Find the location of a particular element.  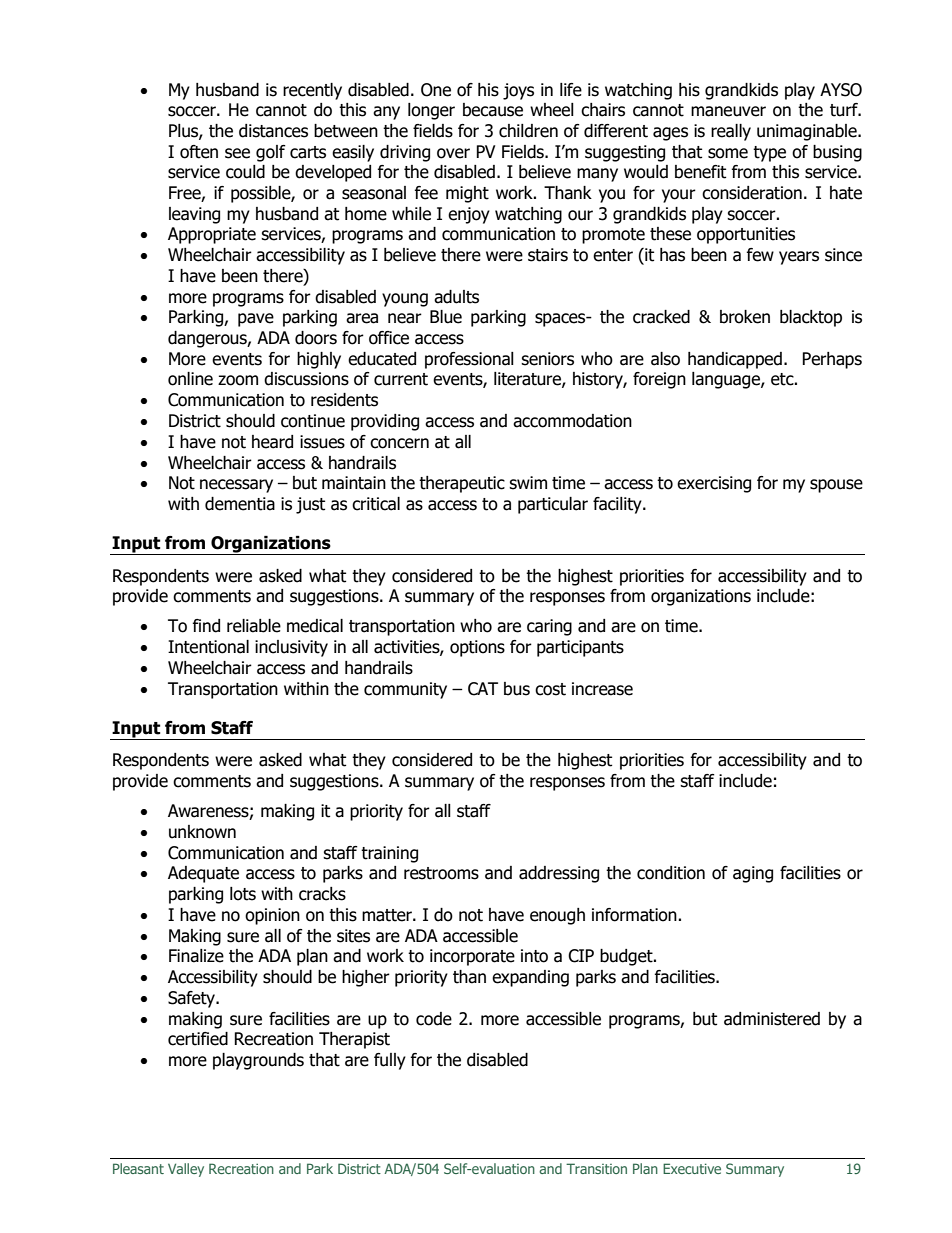

aging is located at coordinates (753, 874).
